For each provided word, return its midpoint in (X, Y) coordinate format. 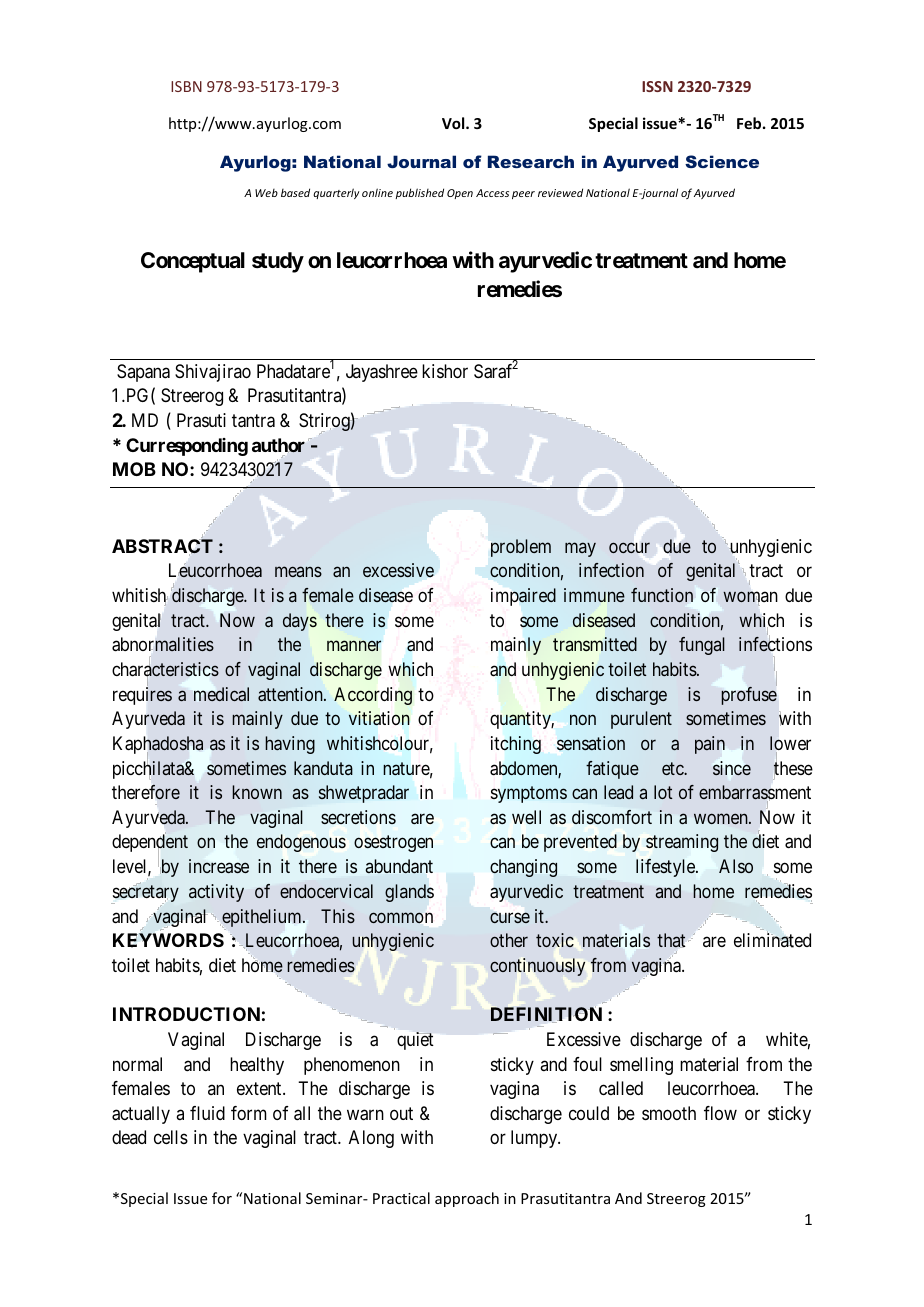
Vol (454, 123)
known (257, 792)
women (722, 818)
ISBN (186, 86)
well (526, 817)
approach (467, 1199)
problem (521, 548)
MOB (134, 469)
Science (722, 161)
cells (171, 1137)
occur (629, 547)
